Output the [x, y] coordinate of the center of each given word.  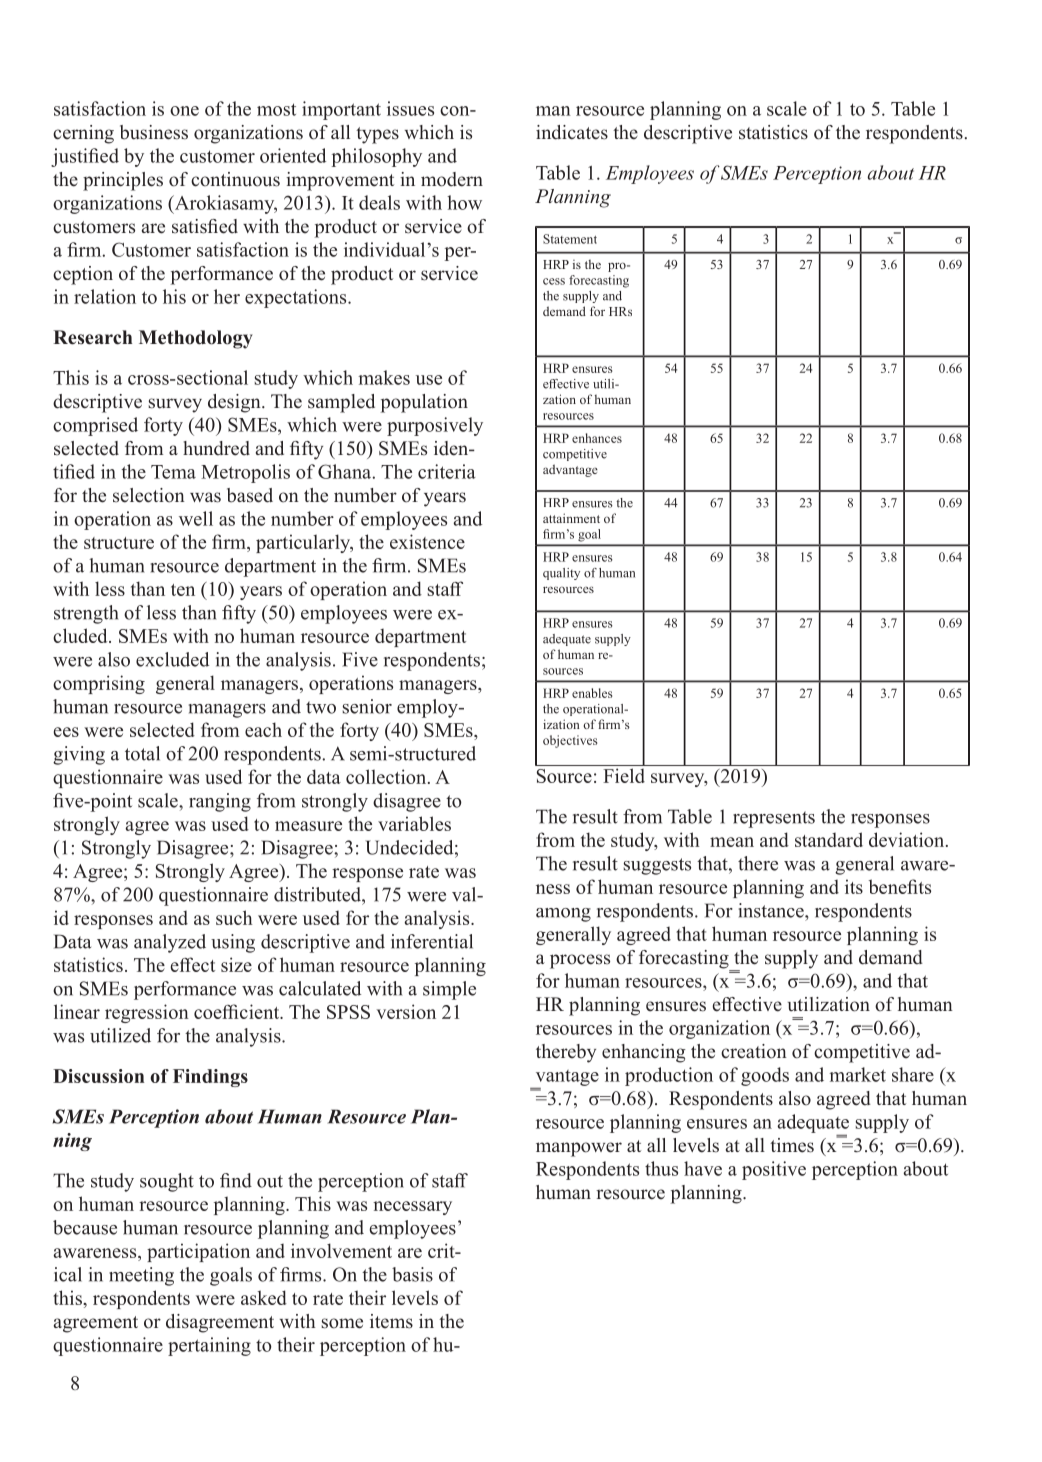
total [142, 753]
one [184, 111]
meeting [141, 1276]
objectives [570, 741]
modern [452, 179]
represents [774, 819]
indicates [572, 132]
